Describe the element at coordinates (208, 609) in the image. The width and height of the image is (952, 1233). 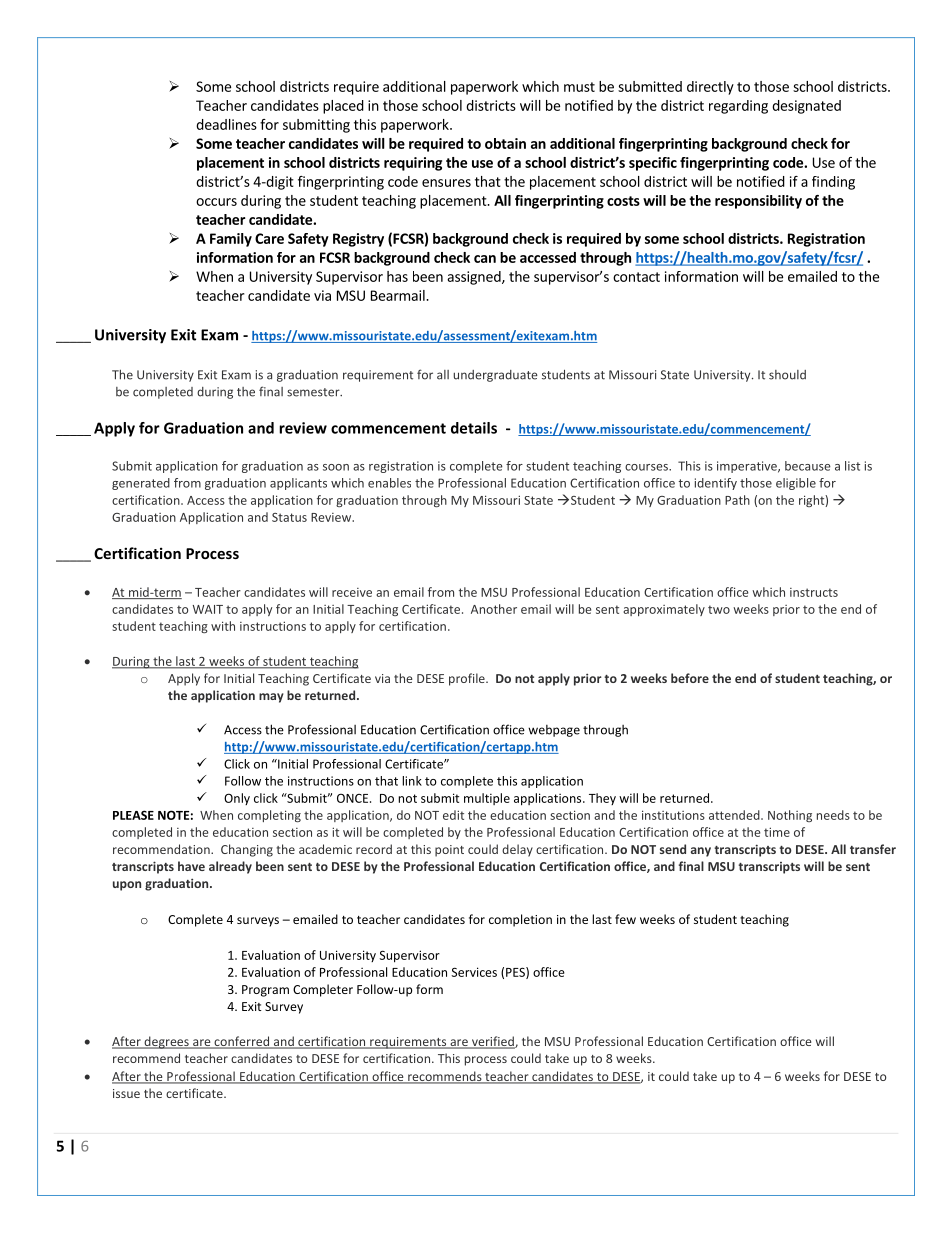
I see `WAIT` at that location.
